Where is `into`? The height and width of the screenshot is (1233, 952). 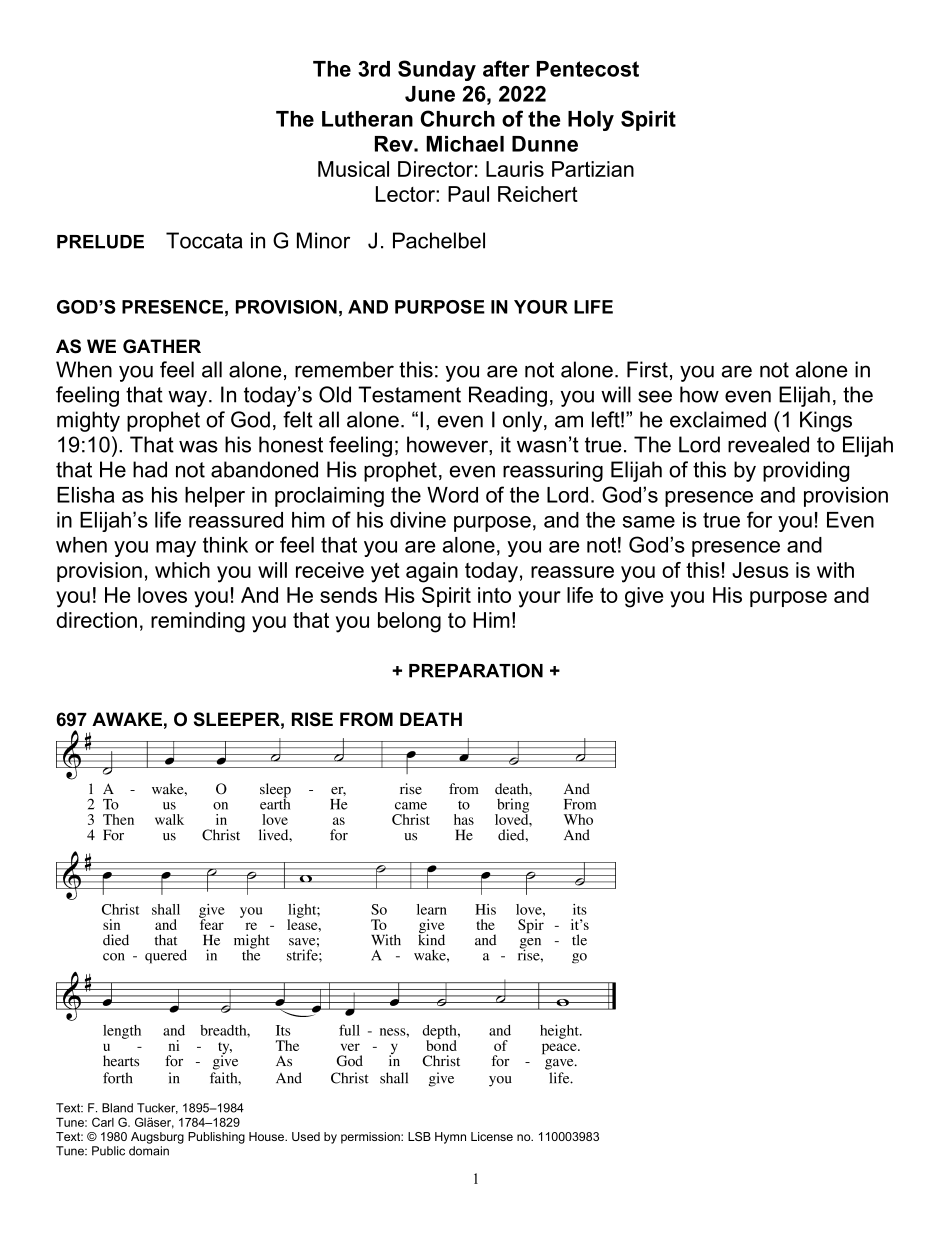 into is located at coordinates (494, 595).
